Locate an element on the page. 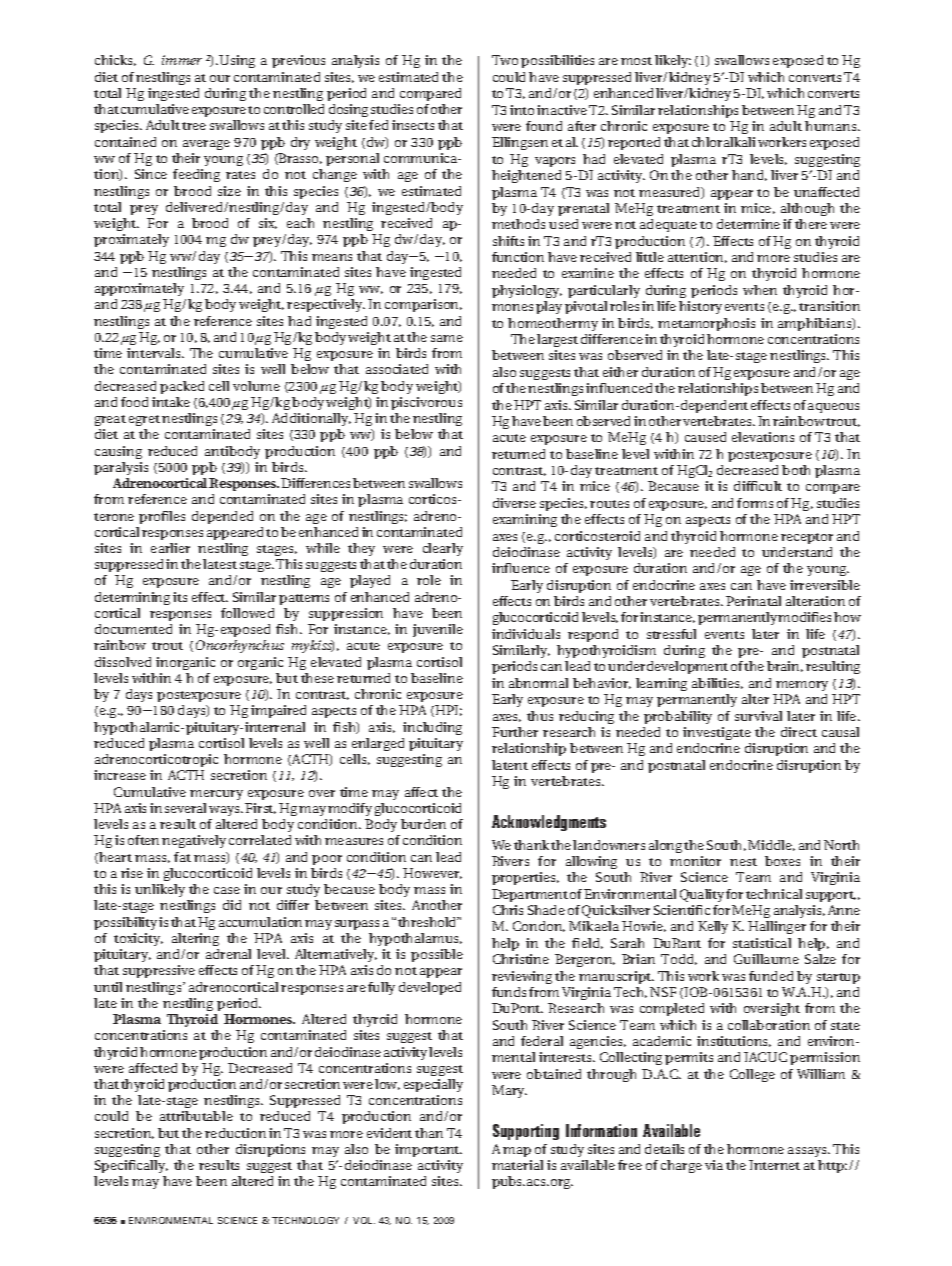 The width and height of the page is (952, 1266). followed is located at coordinates (247, 613).
